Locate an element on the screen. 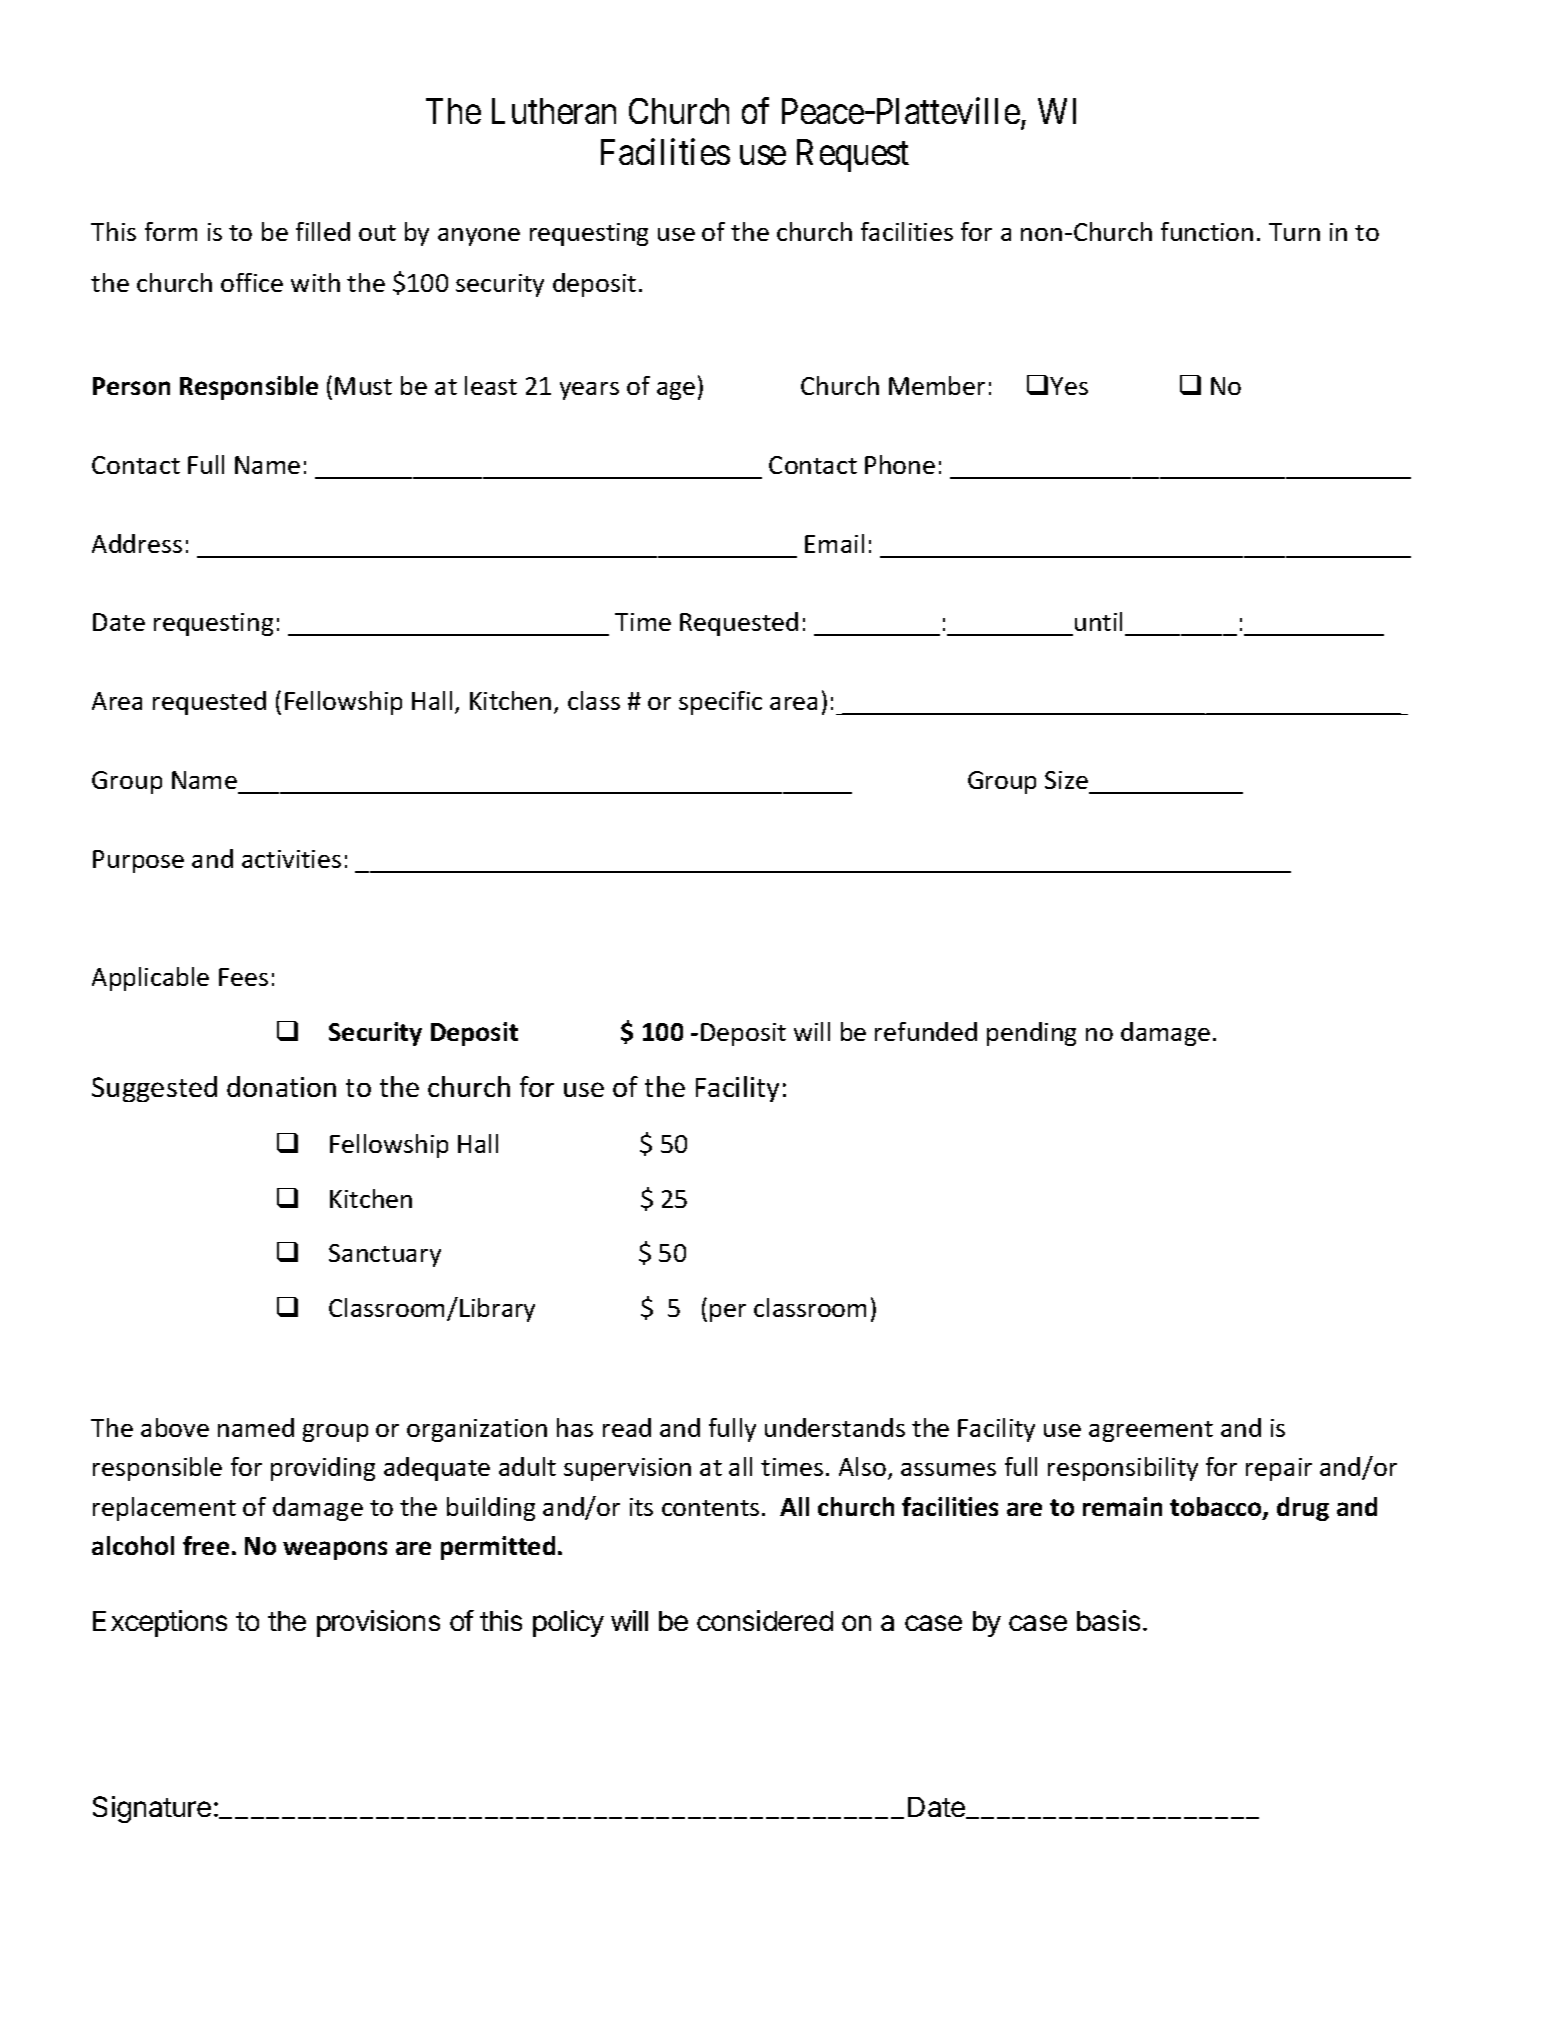  filled is located at coordinates (323, 231).
